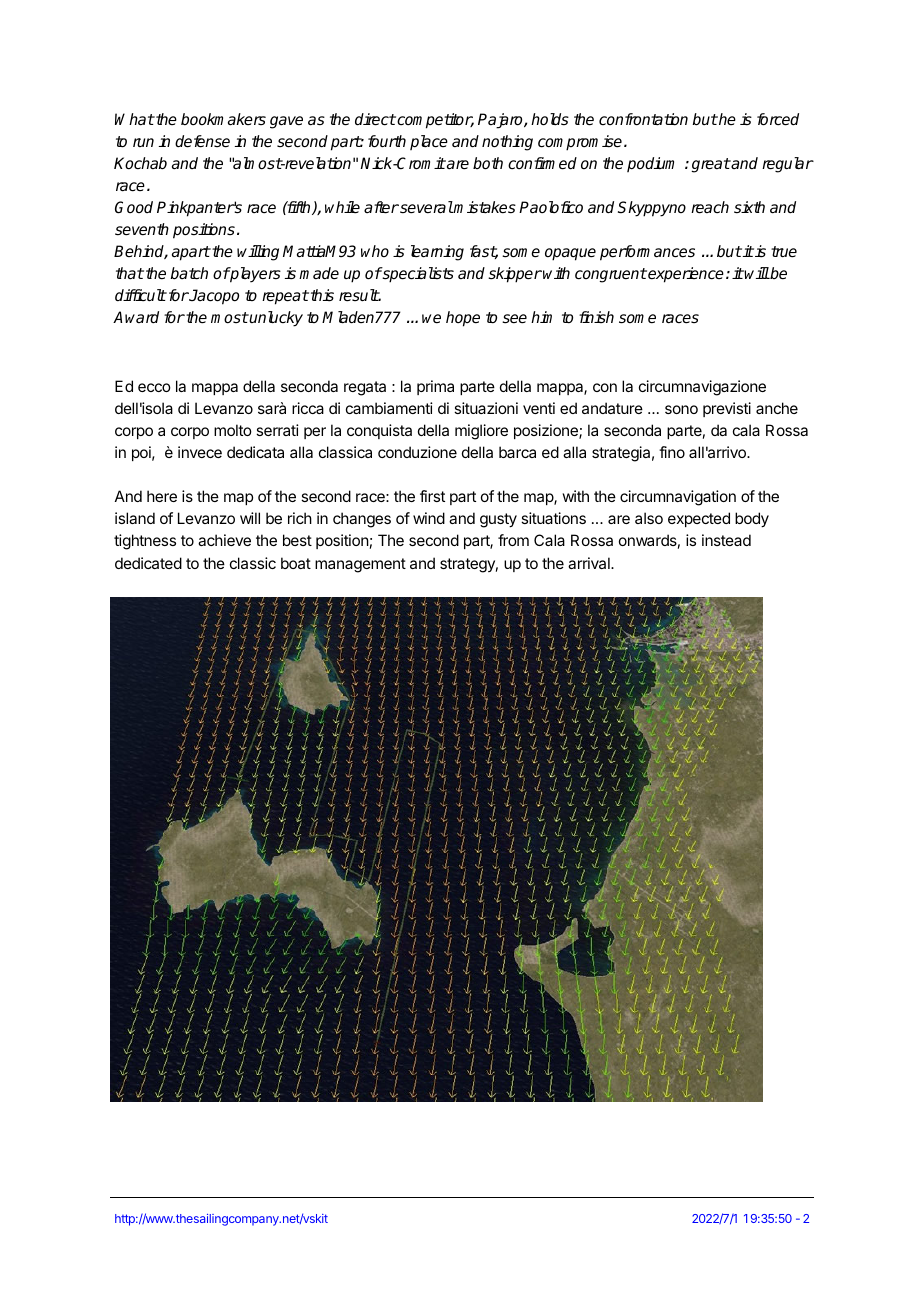 Image resolution: width=924 pixels, height=1308 pixels. What do you see at coordinates (202, 141) in the document?
I see `defense` at bounding box center [202, 141].
